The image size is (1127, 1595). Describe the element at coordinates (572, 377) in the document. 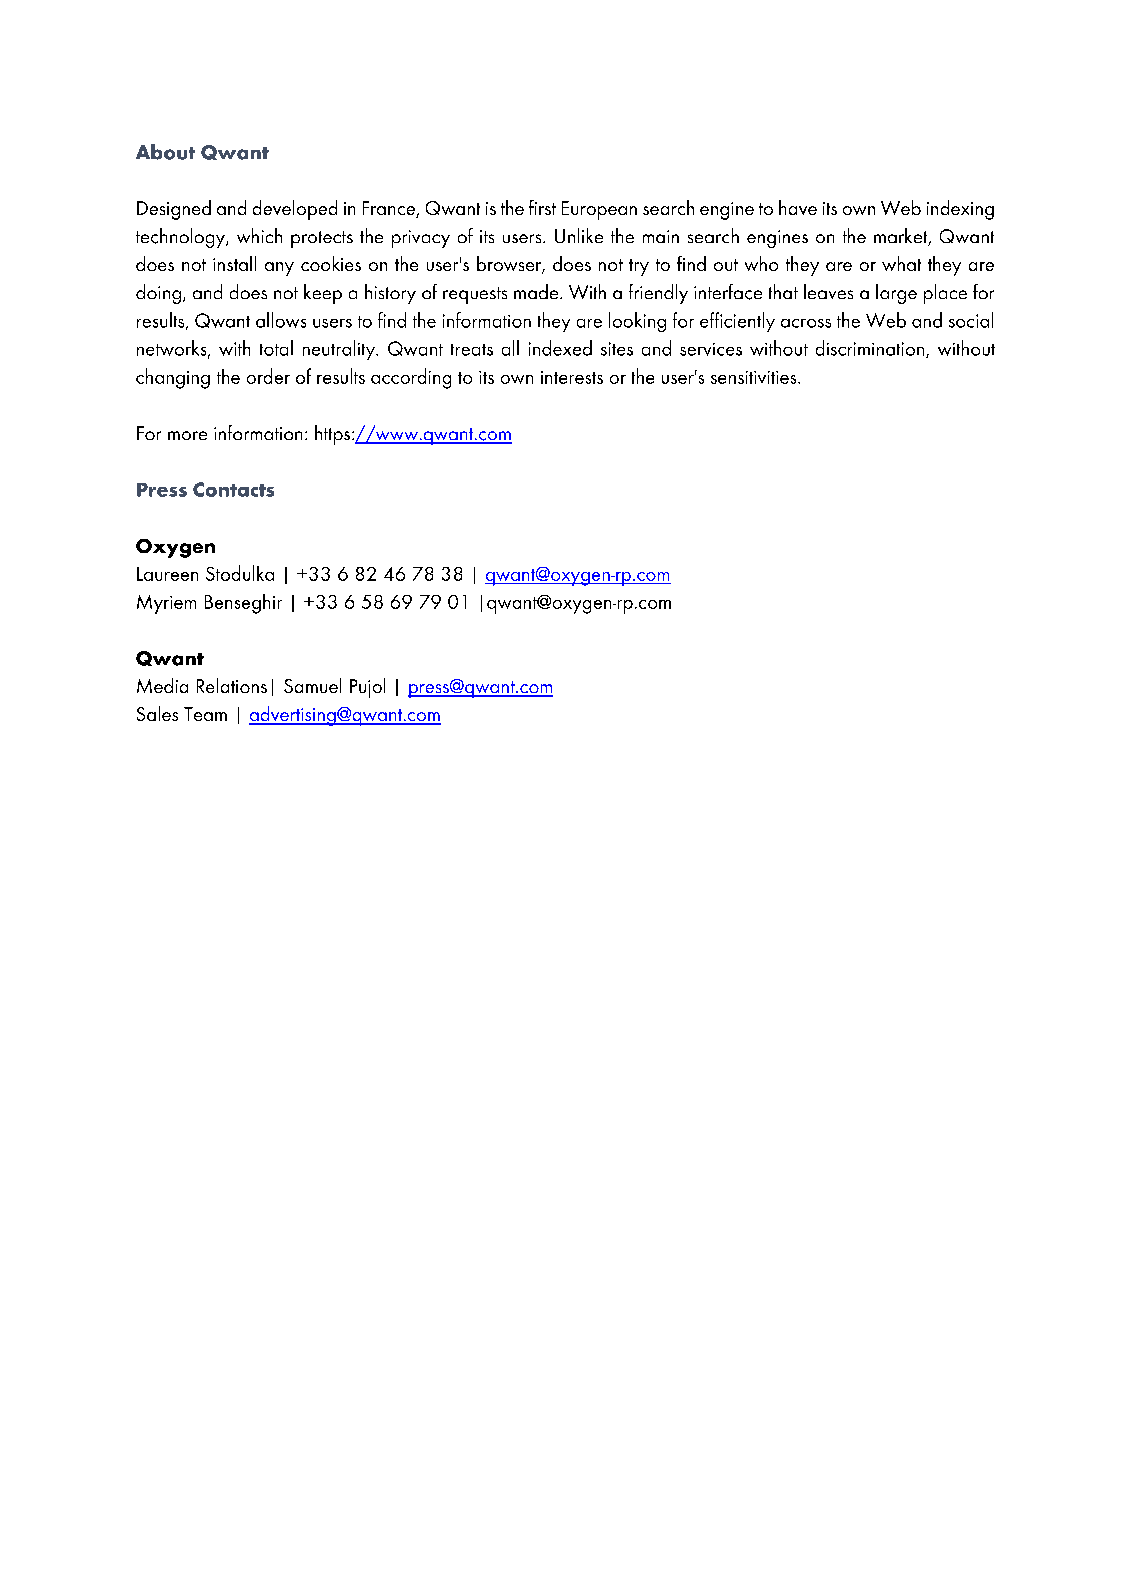

I see `interests` at that location.
